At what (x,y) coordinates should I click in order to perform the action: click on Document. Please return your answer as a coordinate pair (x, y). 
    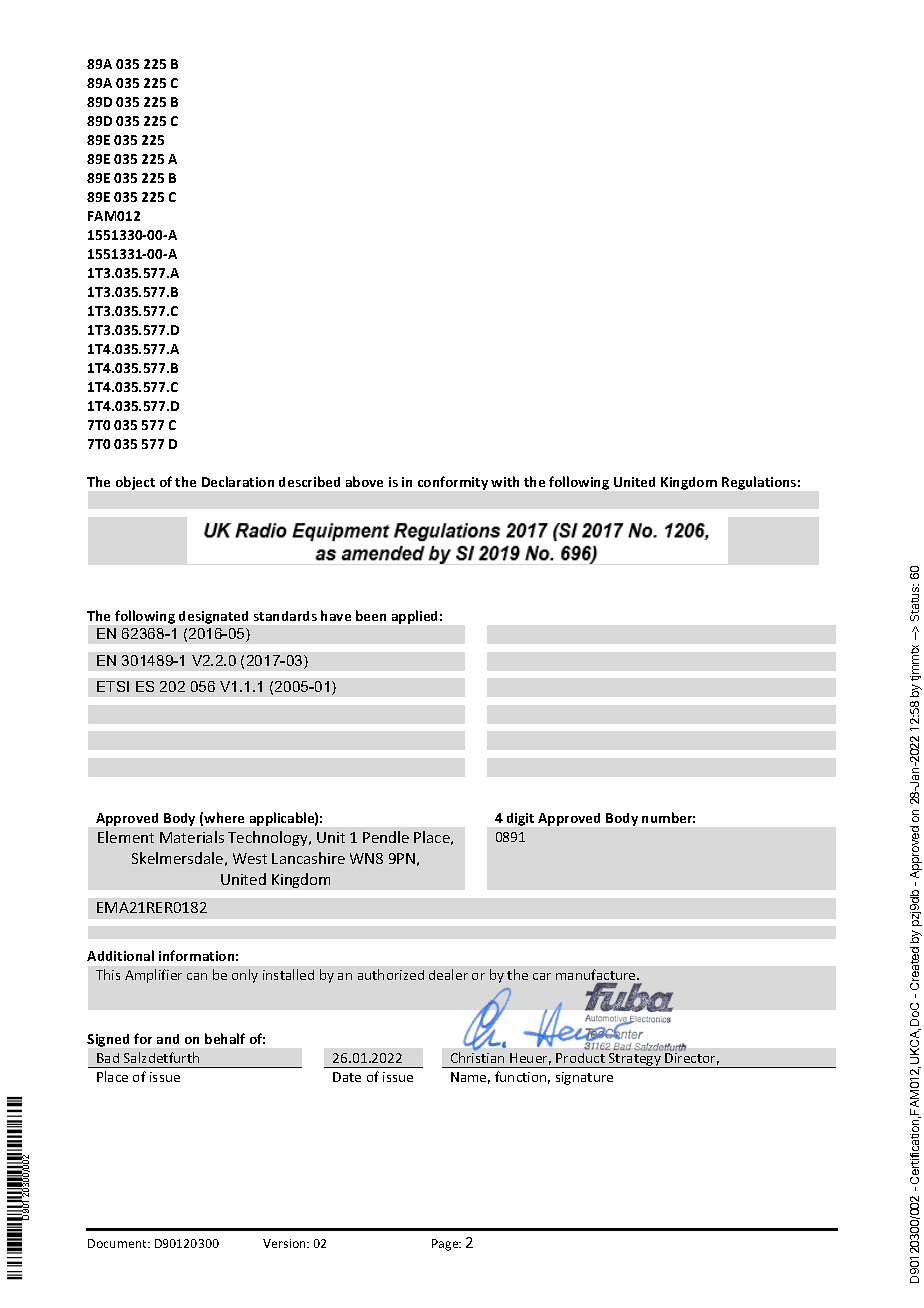
    Looking at the image, I should click on (118, 1243).
